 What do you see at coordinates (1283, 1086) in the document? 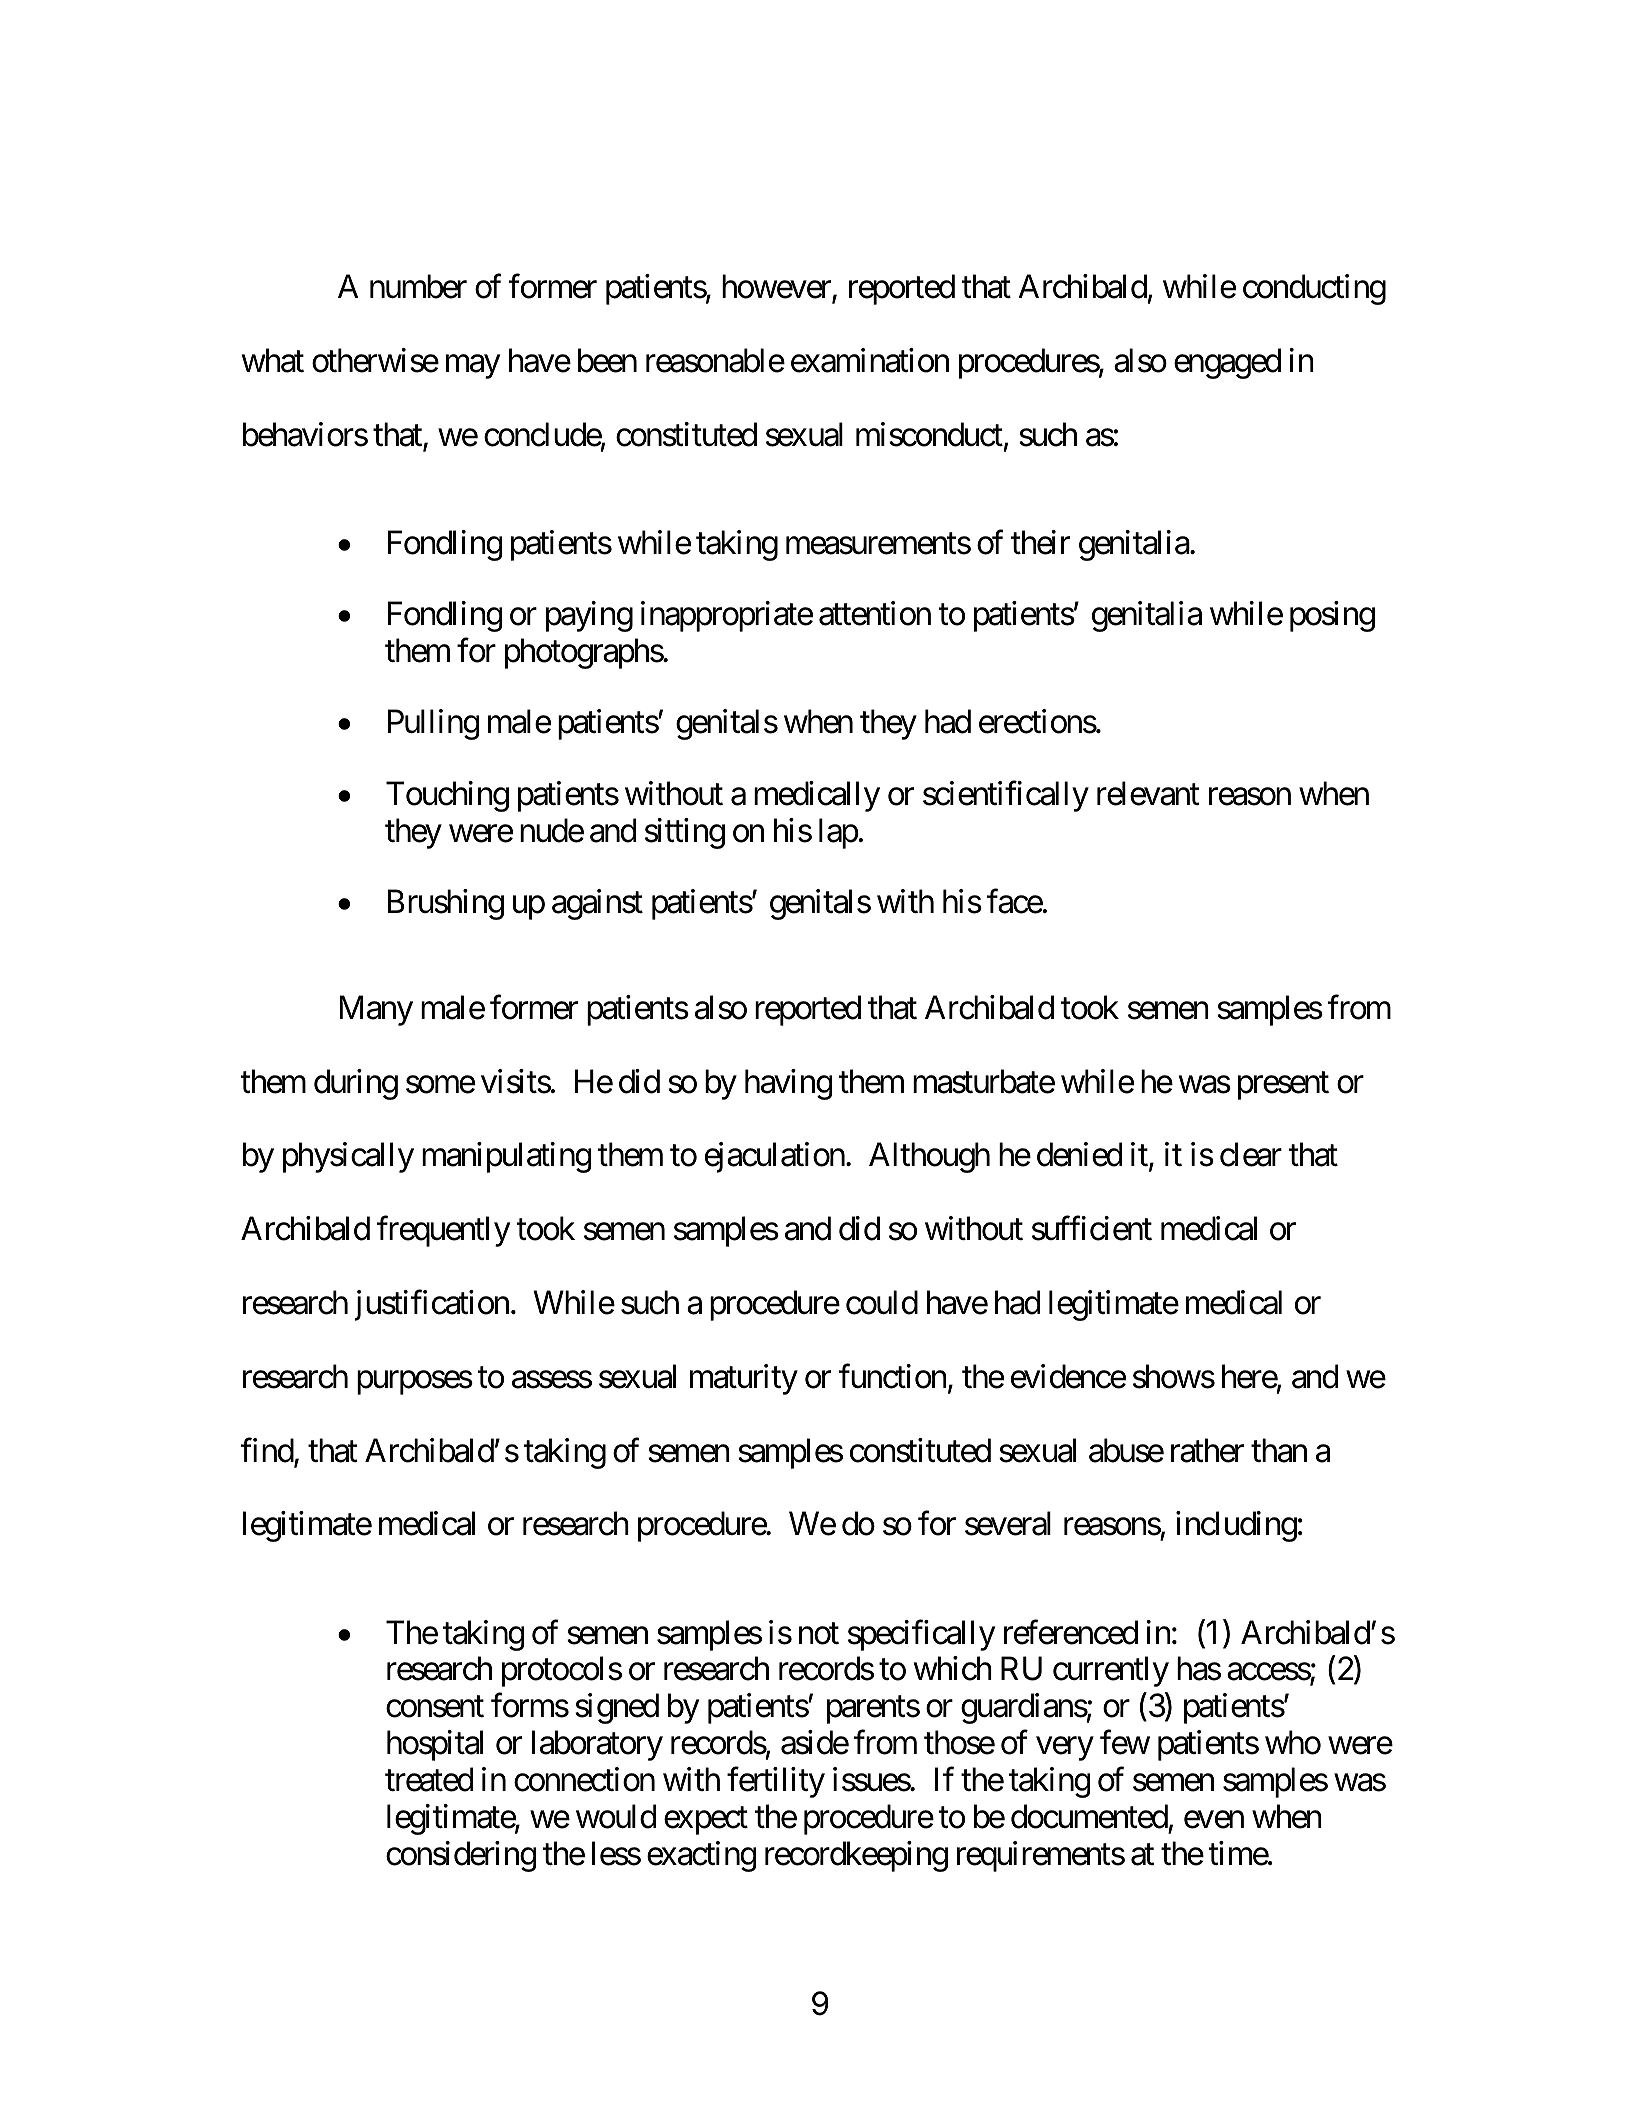
I see `present` at bounding box center [1283, 1086].
